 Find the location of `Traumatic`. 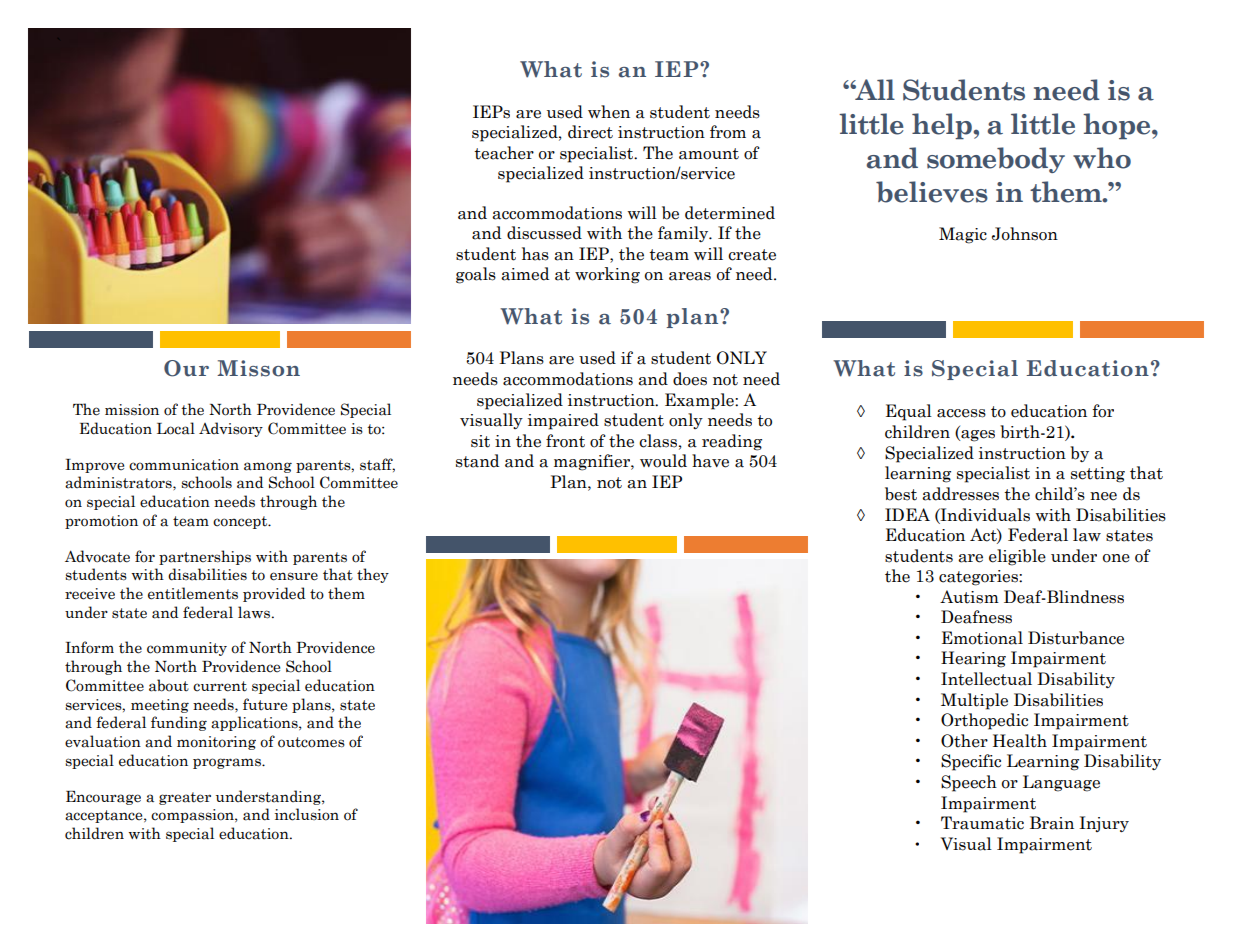

Traumatic is located at coordinates (982, 823).
